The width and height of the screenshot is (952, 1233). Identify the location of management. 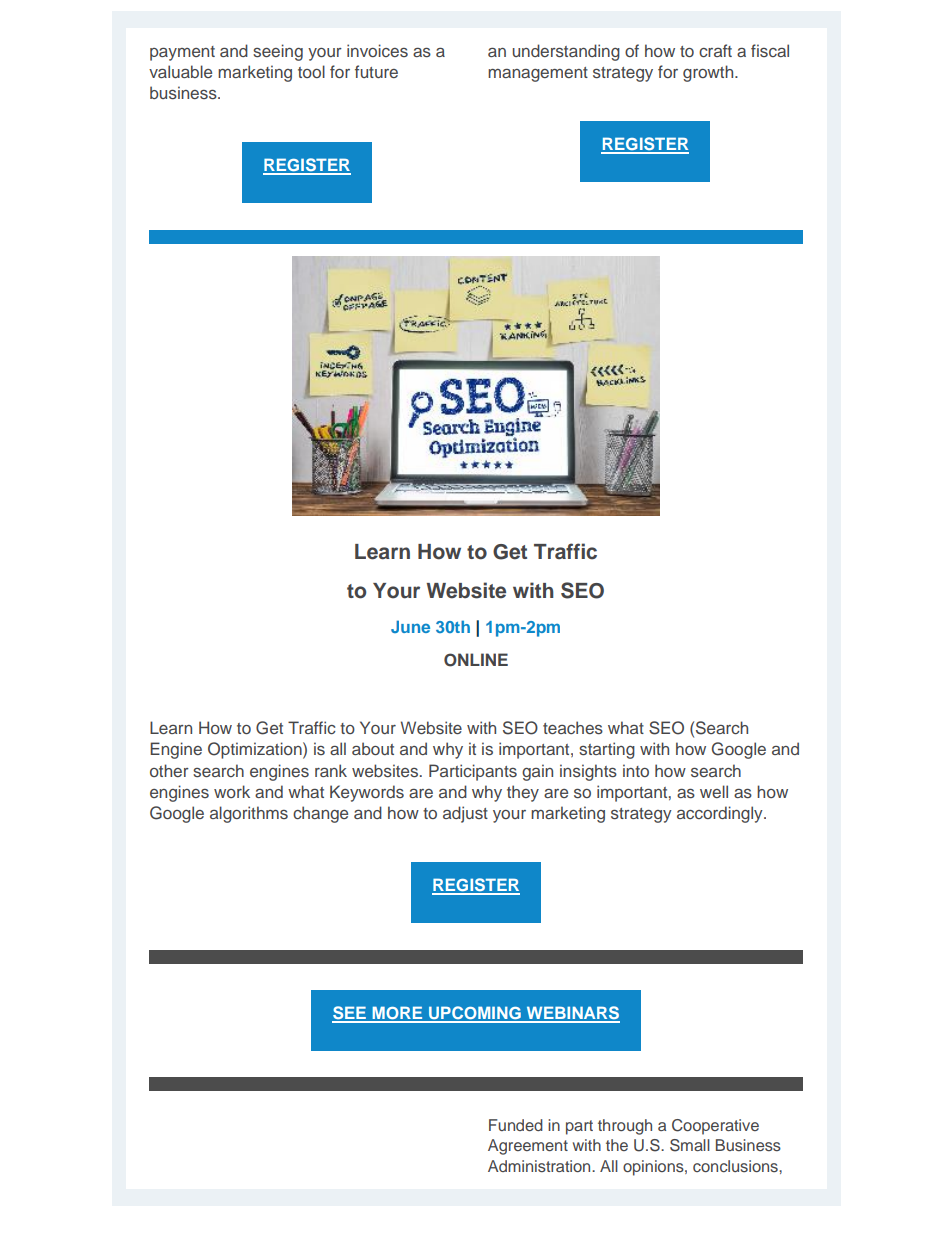
(538, 74).
